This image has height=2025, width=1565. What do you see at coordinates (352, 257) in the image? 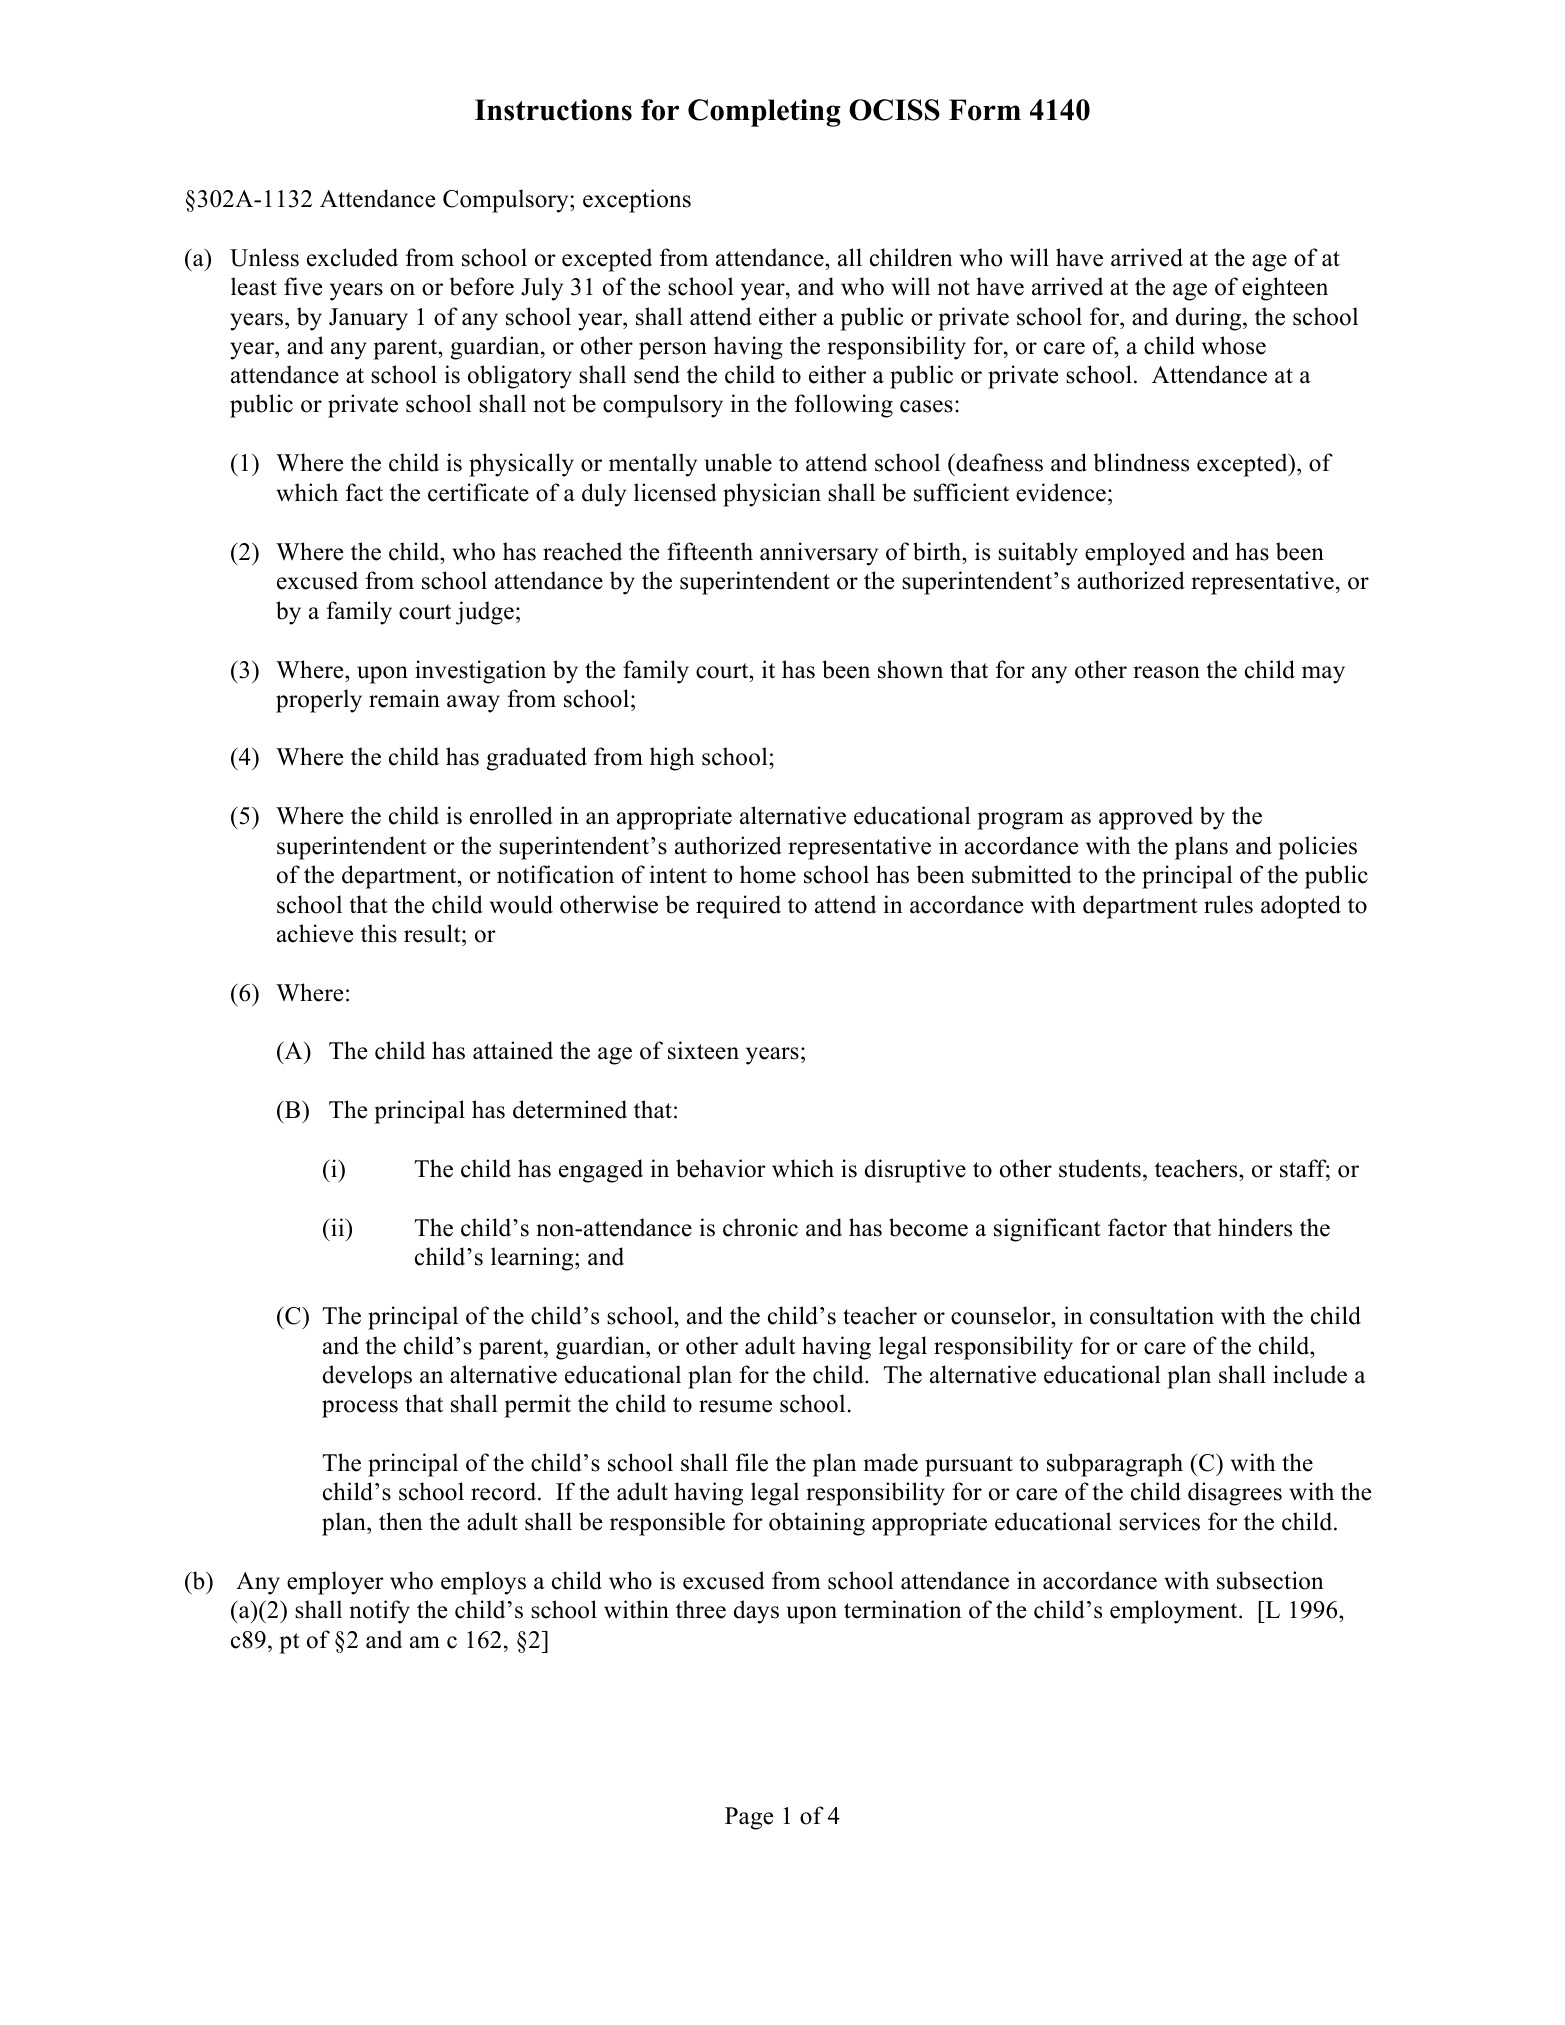
I see `excluded` at bounding box center [352, 257].
